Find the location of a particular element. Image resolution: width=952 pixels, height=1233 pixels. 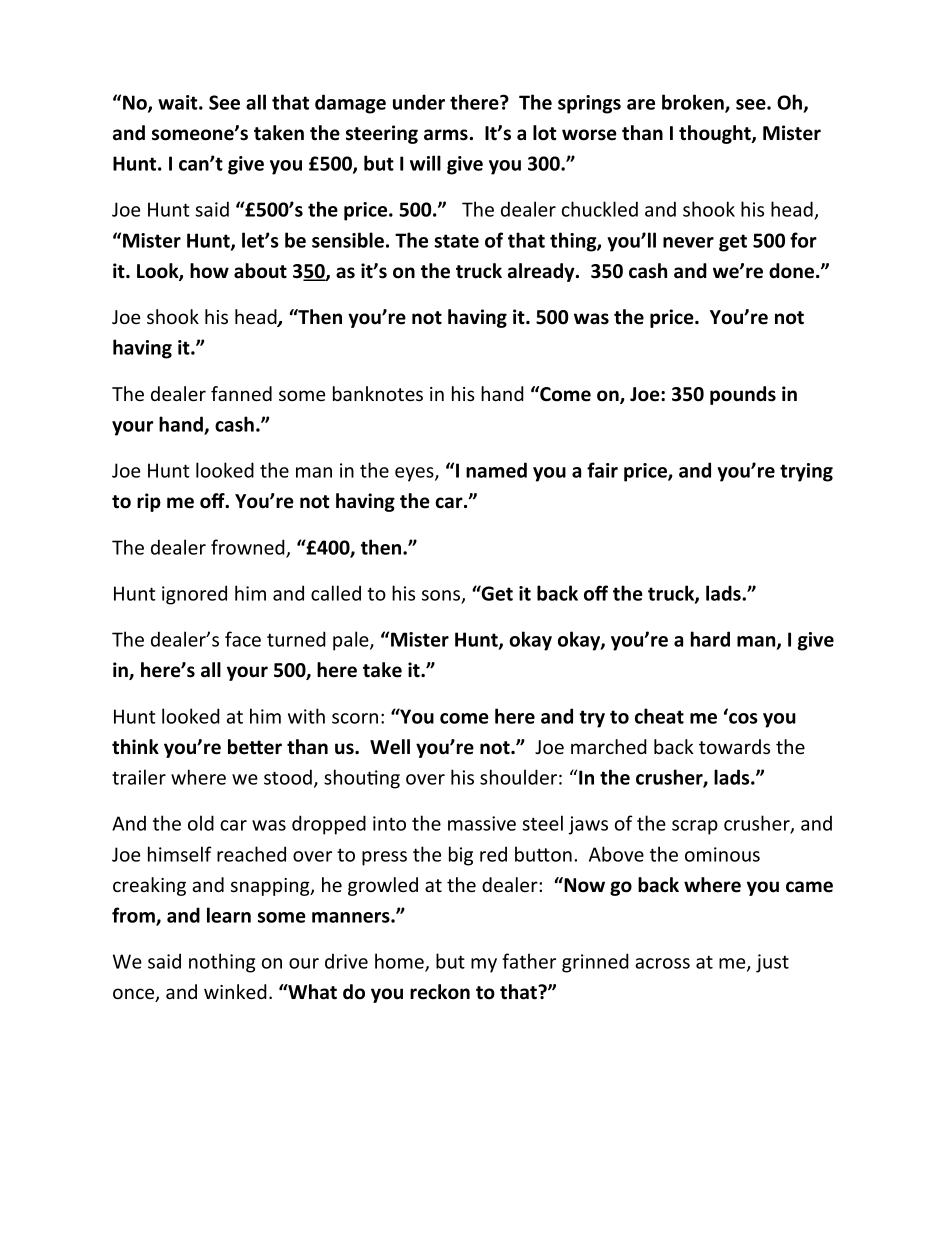

pounds is located at coordinates (743, 395).
